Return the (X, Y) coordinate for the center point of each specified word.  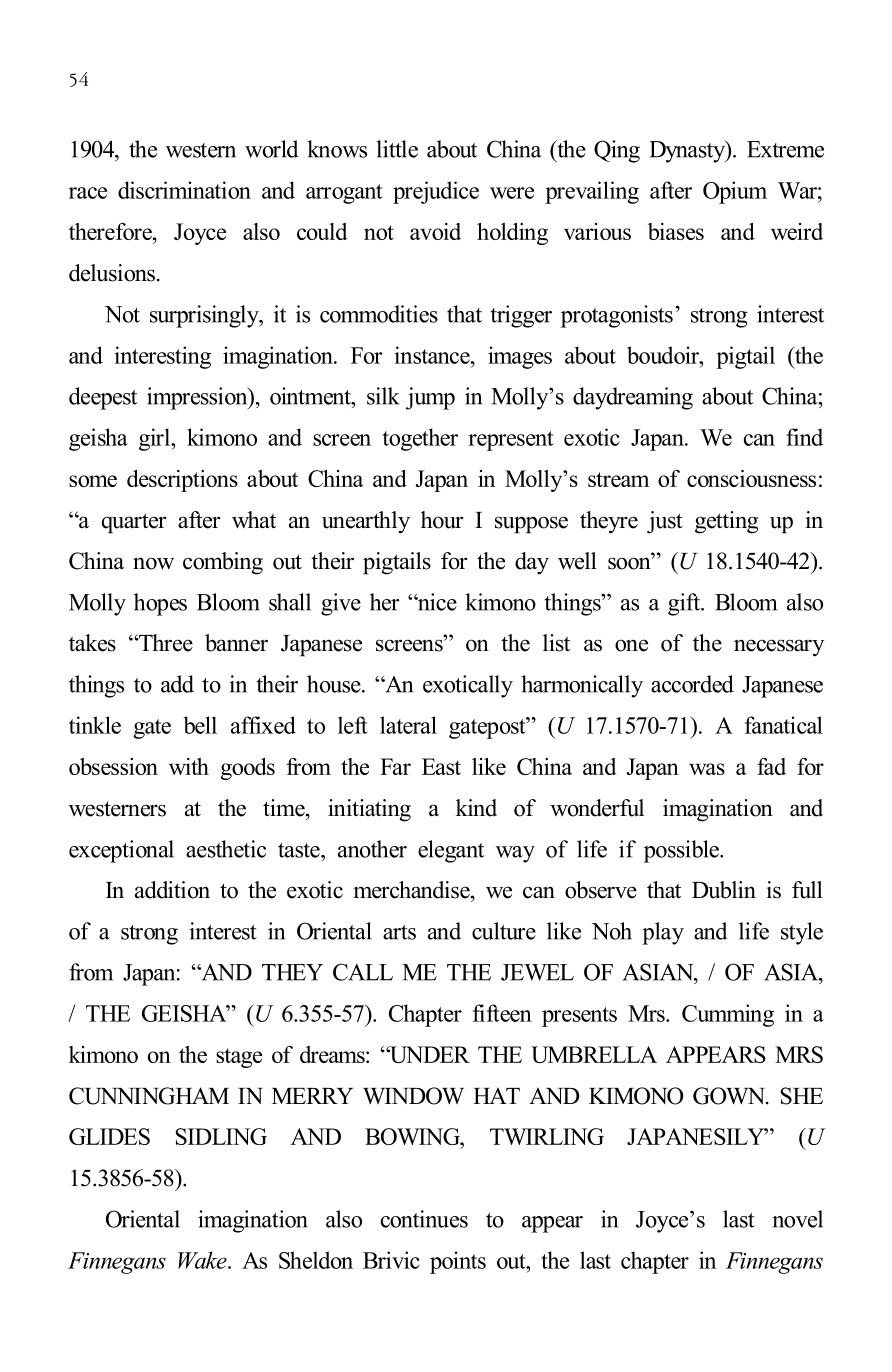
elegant (451, 851)
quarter (134, 523)
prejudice (436, 192)
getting (726, 522)
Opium (735, 192)
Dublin (724, 890)
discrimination (184, 190)
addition (172, 890)
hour (442, 520)
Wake (203, 1260)
